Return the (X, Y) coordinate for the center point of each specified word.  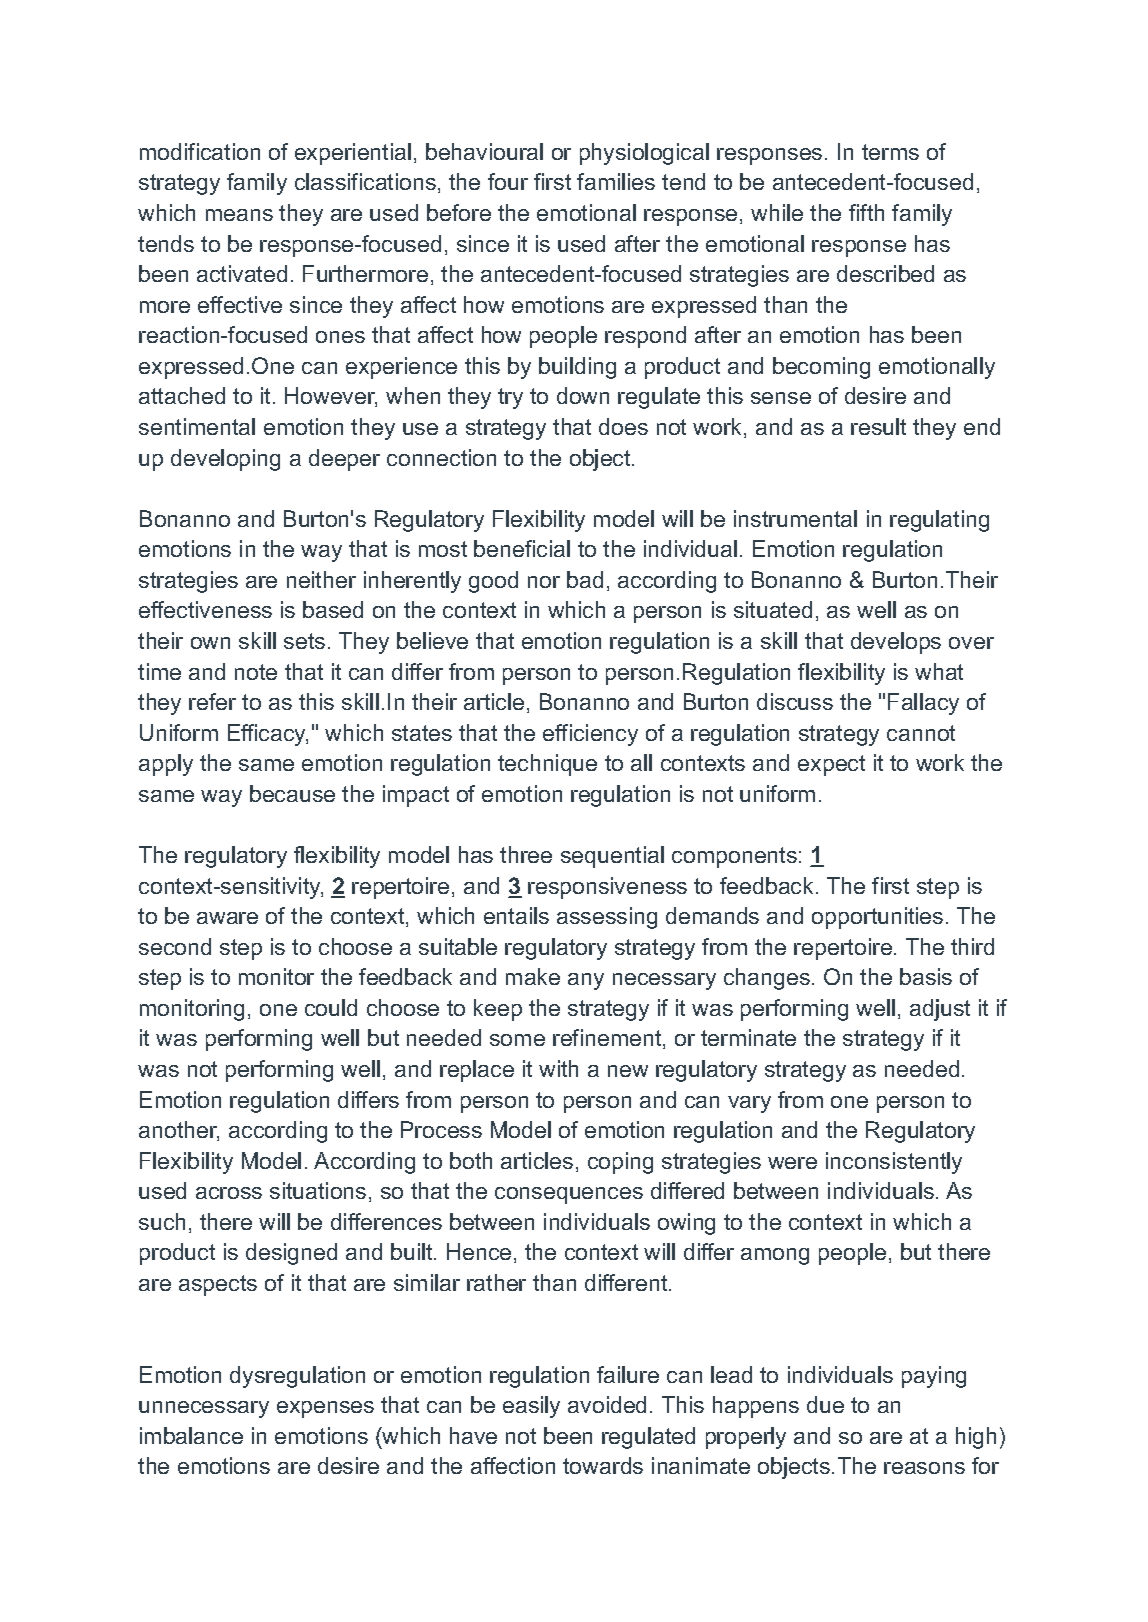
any (586, 981)
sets (304, 641)
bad (585, 579)
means (239, 215)
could (331, 1007)
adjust (940, 1010)
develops (896, 643)
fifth (866, 212)
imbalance (191, 1435)
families (616, 181)
